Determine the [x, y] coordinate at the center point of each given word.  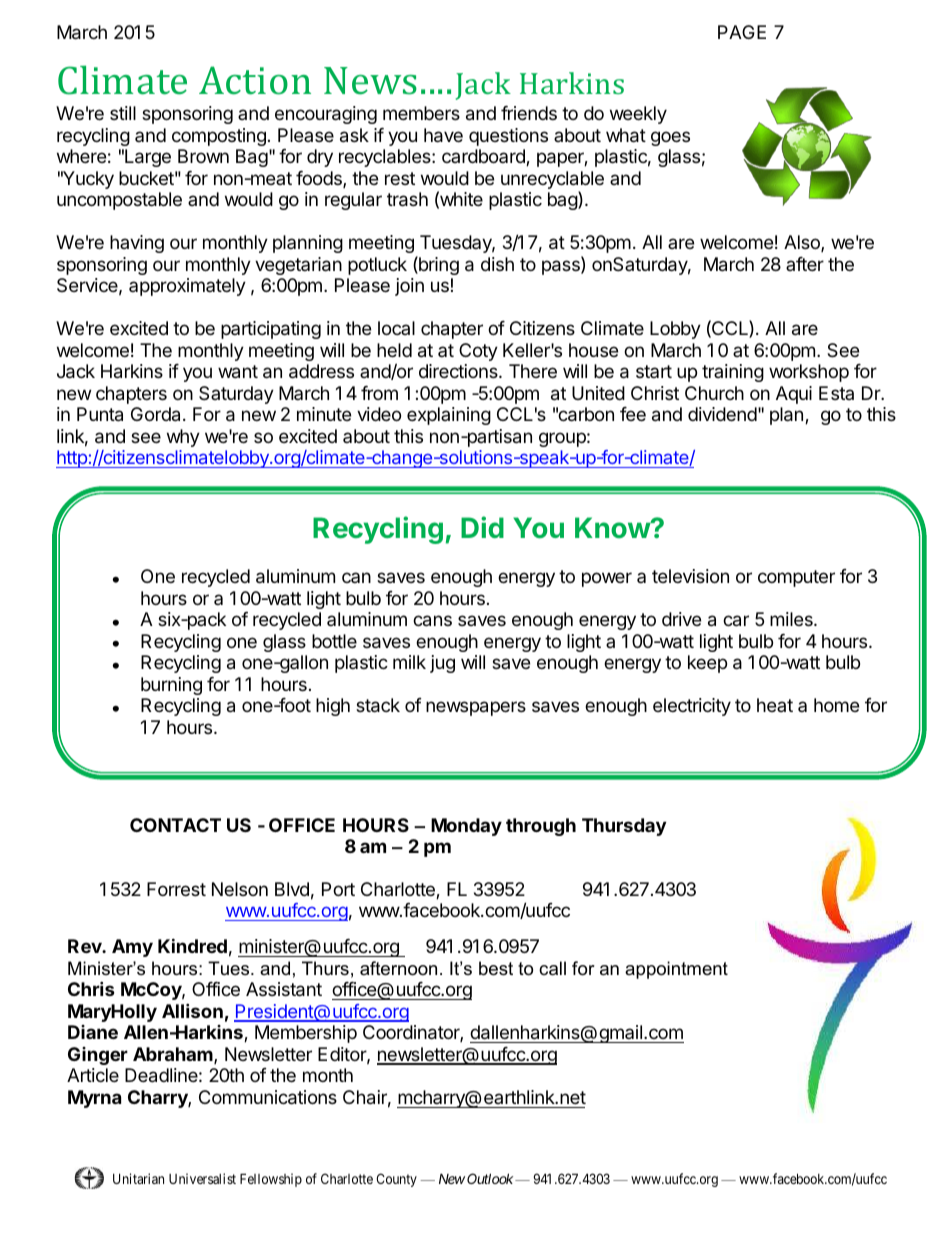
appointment [676, 970]
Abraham [174, 1055]
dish [497, 264]
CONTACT [175, 825]
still [123, 113]
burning [171, 686]
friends [529, 113]
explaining [449, 416]
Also [803, 243]
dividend [722, 414]
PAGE [742, 32]
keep [707, 664]
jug [442, 664]
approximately [187, 287]
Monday [466, 827]
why [183, 438]
